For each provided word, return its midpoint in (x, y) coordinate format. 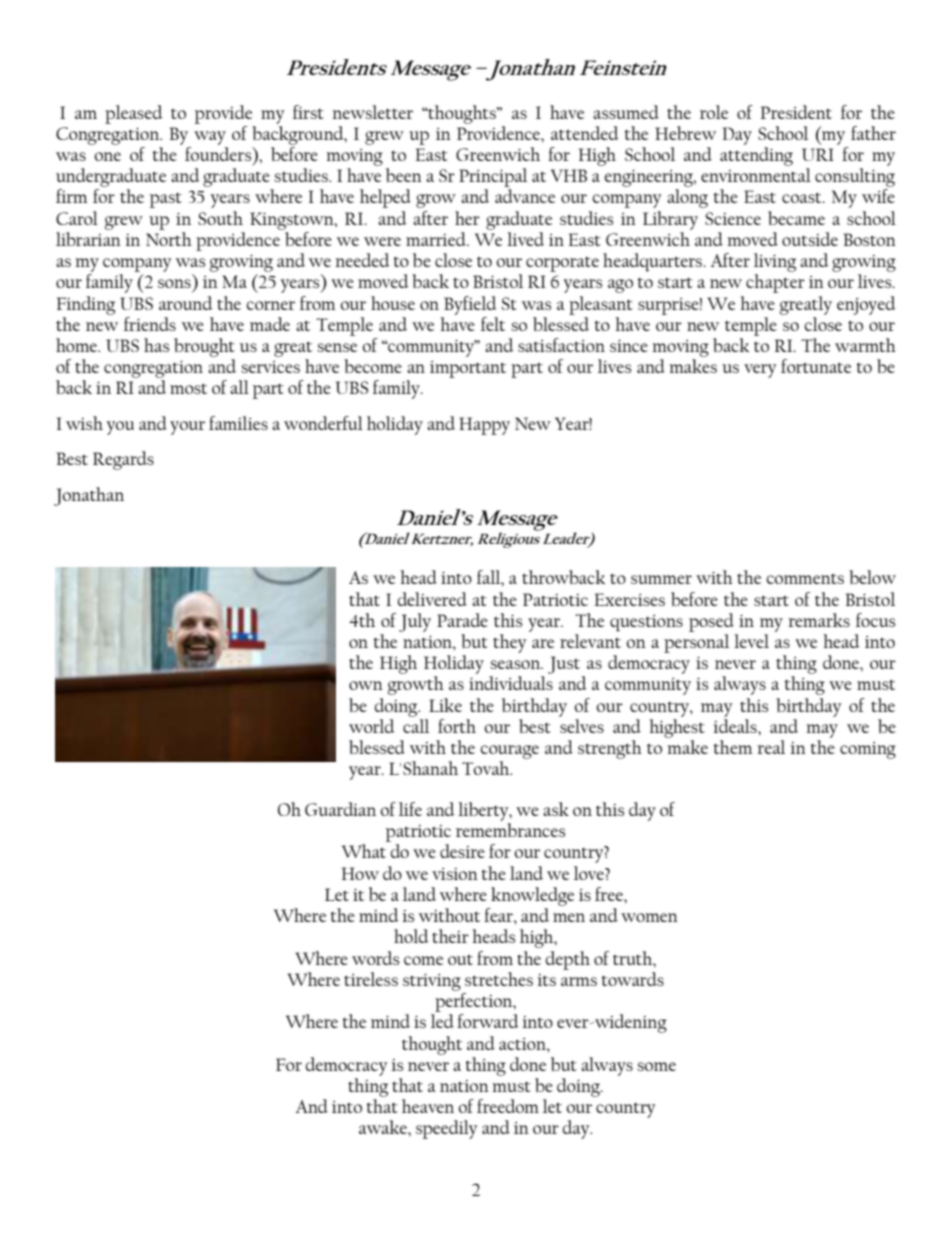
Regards (123, 460)
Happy (484, 426)
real (771, 747)
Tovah (487, 768)
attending (756, 156)
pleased (134, 114)
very (760, 371)
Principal (493, 179)
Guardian (340, 809)
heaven (428, 1106)
